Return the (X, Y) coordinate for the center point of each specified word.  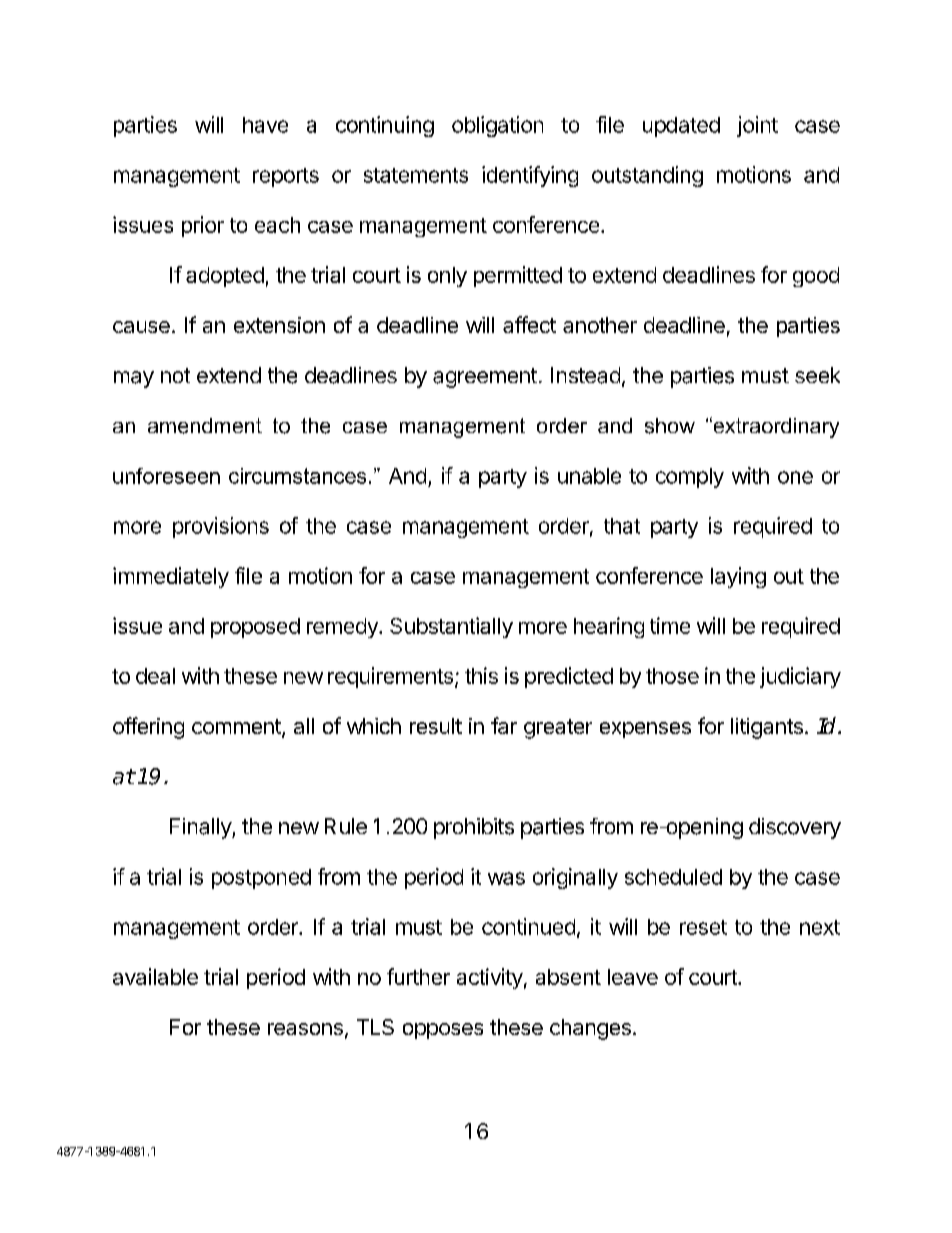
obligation (497, 126)
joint (757, 126)
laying (738, 577)
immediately (171, 577)
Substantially (451, 627)
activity (490, 978)
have (265, 125)
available (155, 976)
